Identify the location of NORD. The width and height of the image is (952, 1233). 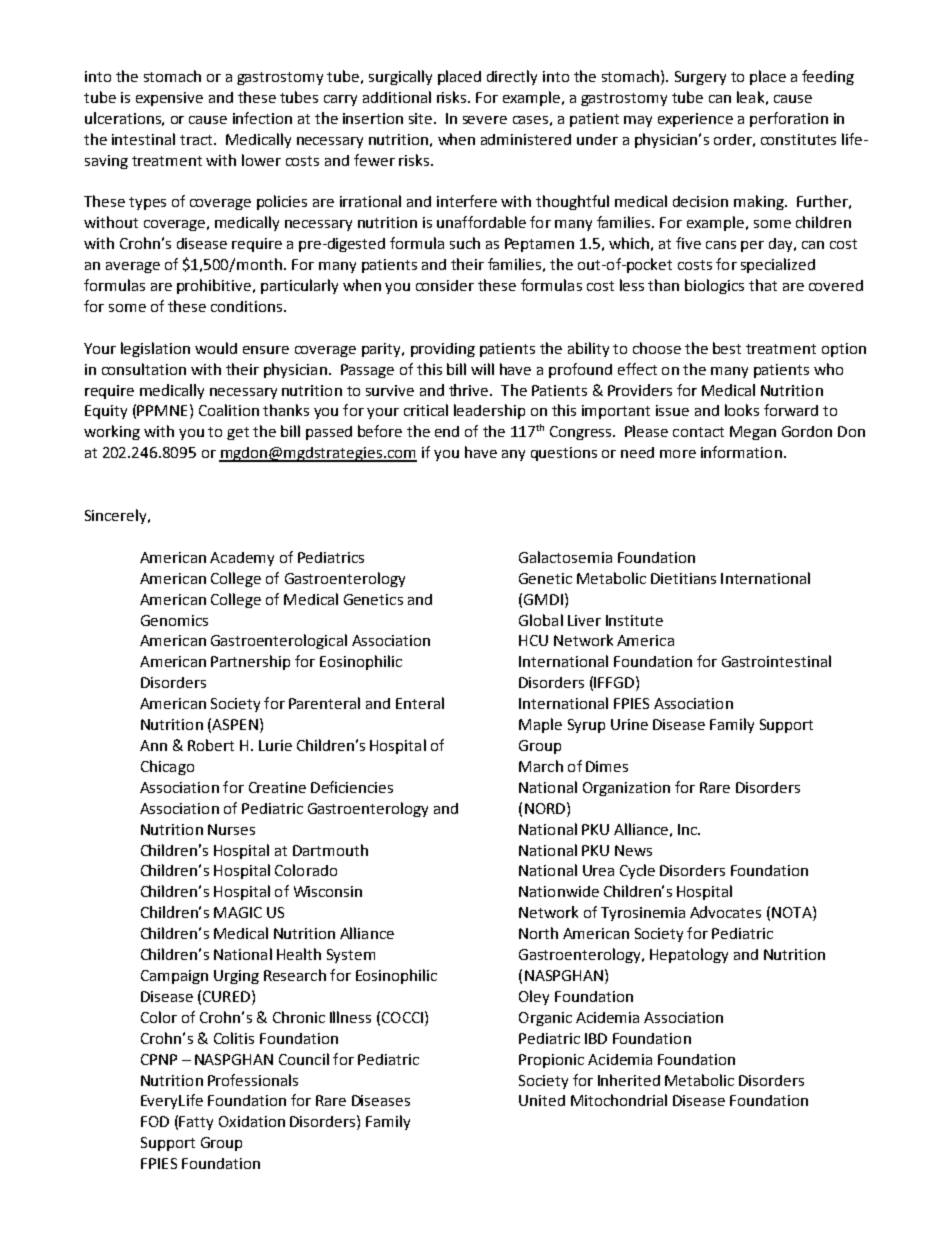
(546, 808).
